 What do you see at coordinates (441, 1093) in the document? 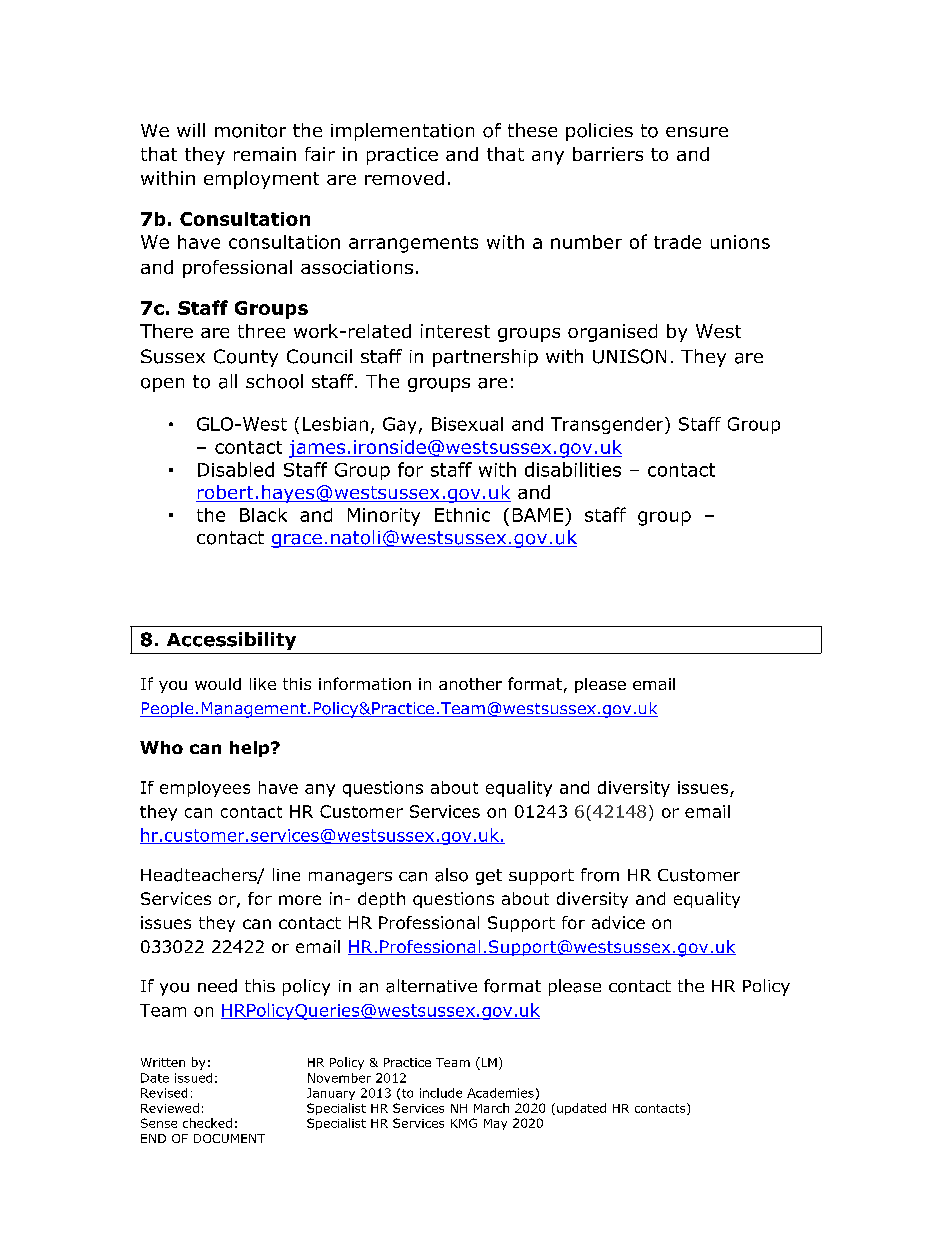
I see `include` at bounding box center [441, 1093].
